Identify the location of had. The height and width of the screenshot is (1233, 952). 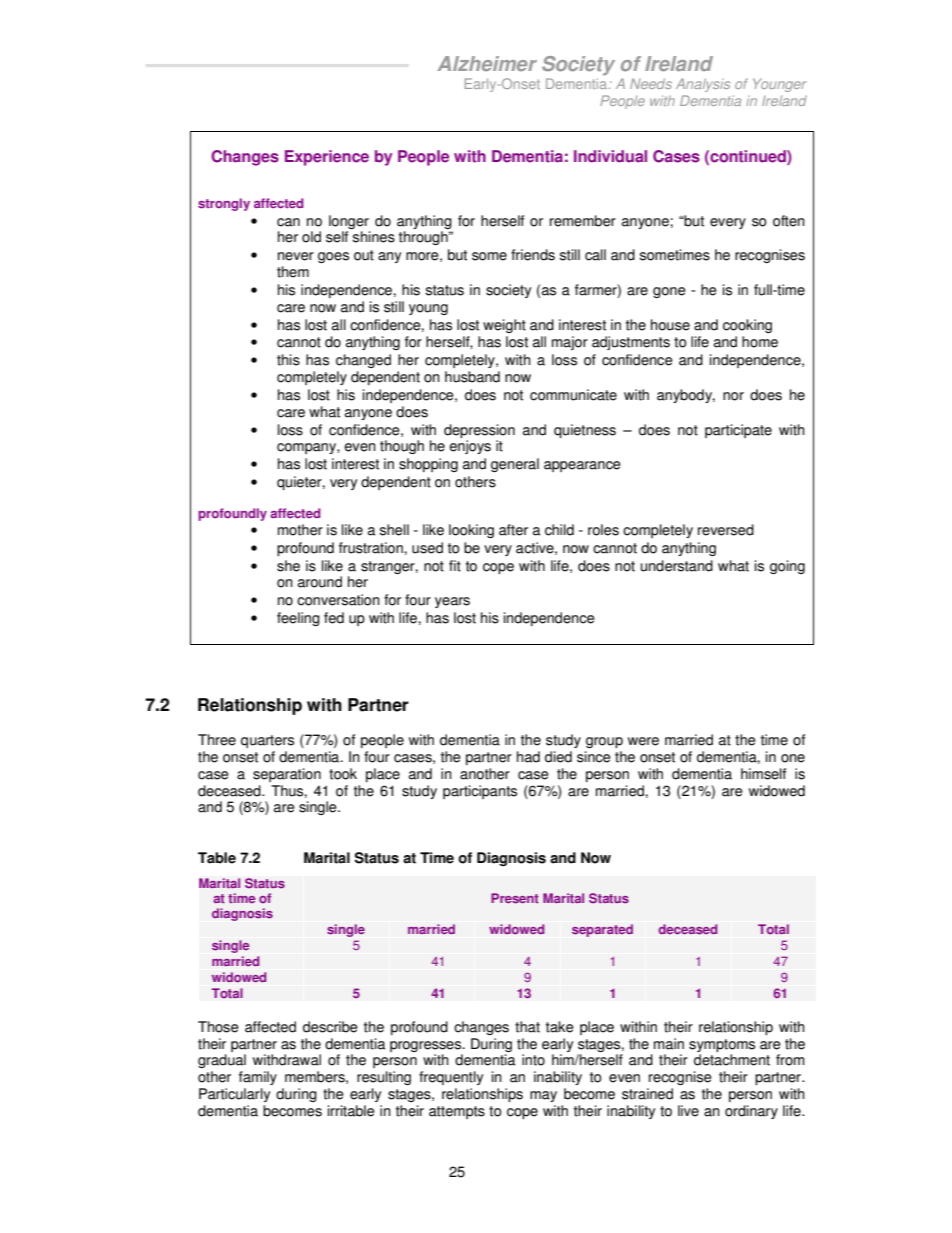
(528, 757).
